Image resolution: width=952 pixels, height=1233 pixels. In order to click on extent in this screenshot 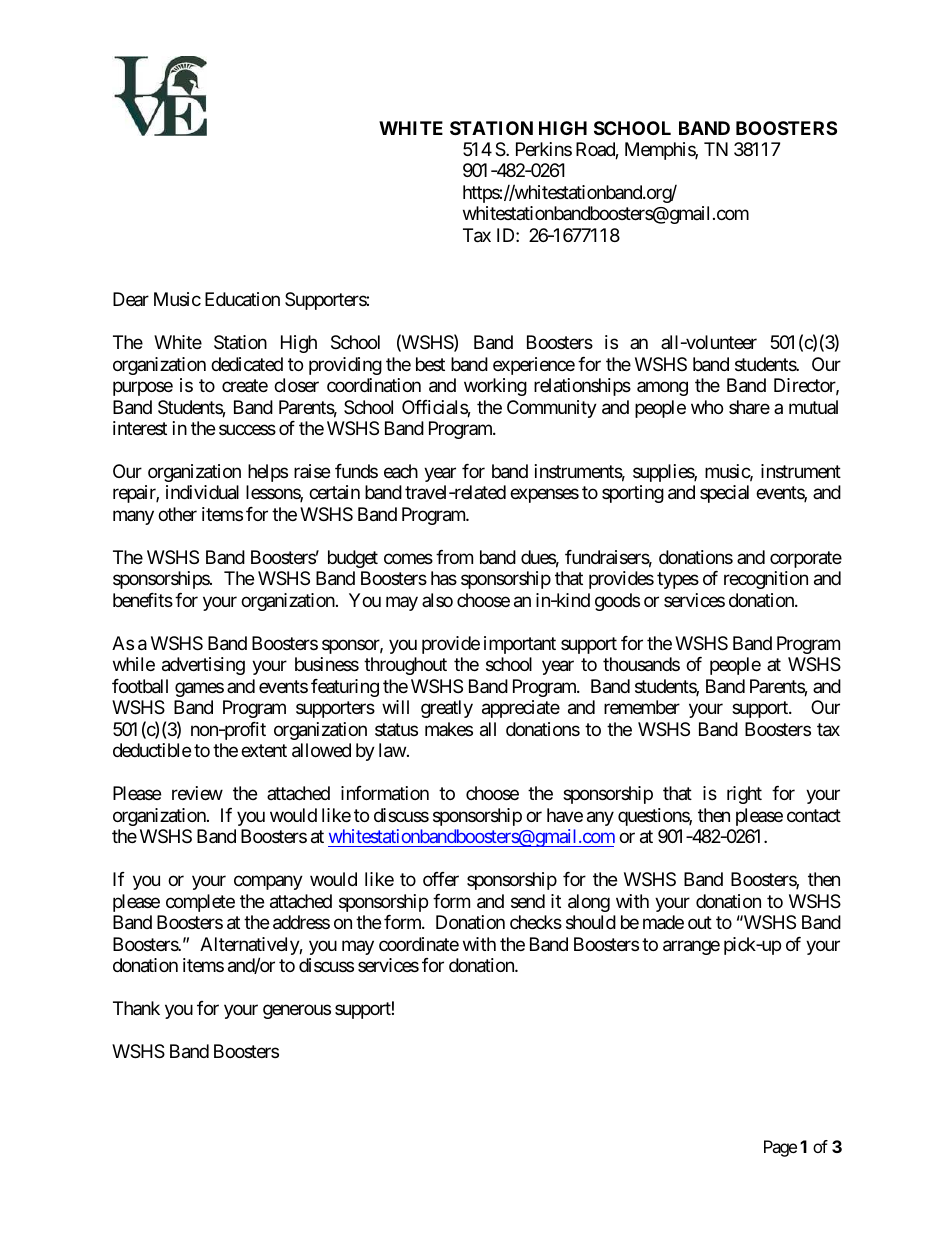, I will do `click(264, 750)`.
